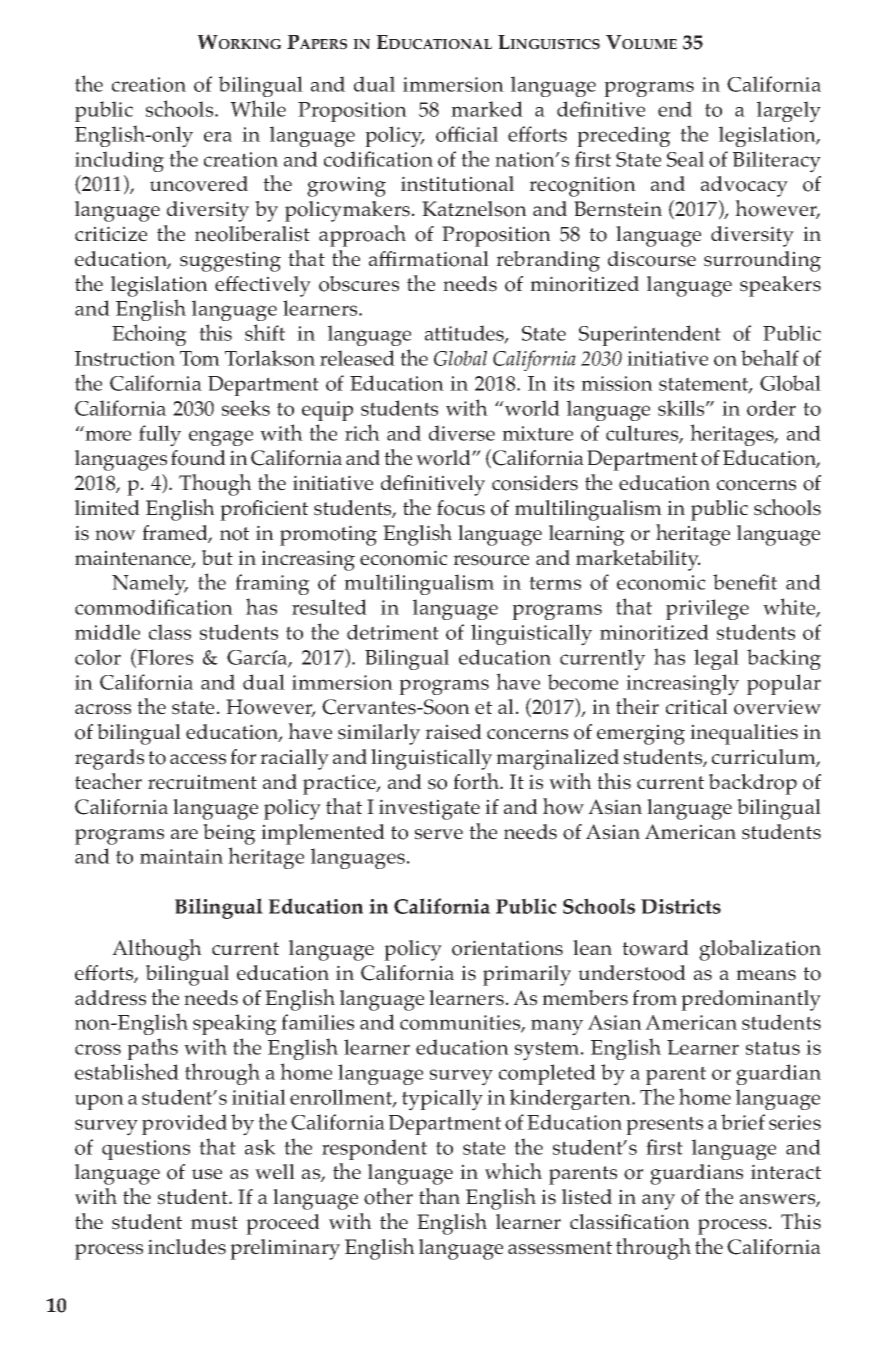 The image size is (896, 1345). I want to click on legal, so click(716, 659).
